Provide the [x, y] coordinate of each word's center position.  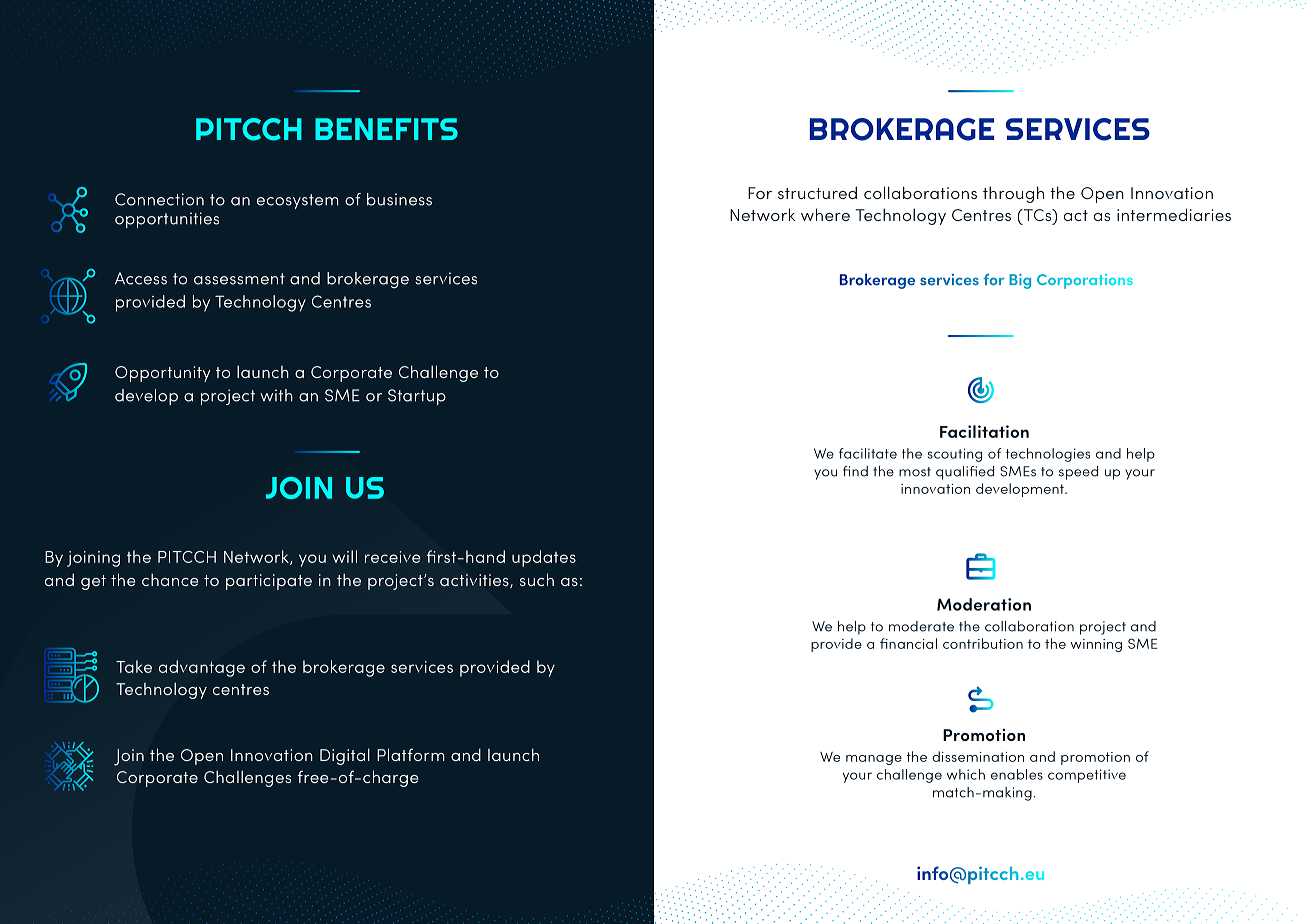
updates [544, 558]
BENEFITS [386, 129]
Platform [411, 754]
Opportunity [163, 374]
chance [170, 579]
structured [817, 192]
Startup [417, 397]
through [1013, 194]
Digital [345, 756]
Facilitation [984, 431]
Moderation [984, 604]
